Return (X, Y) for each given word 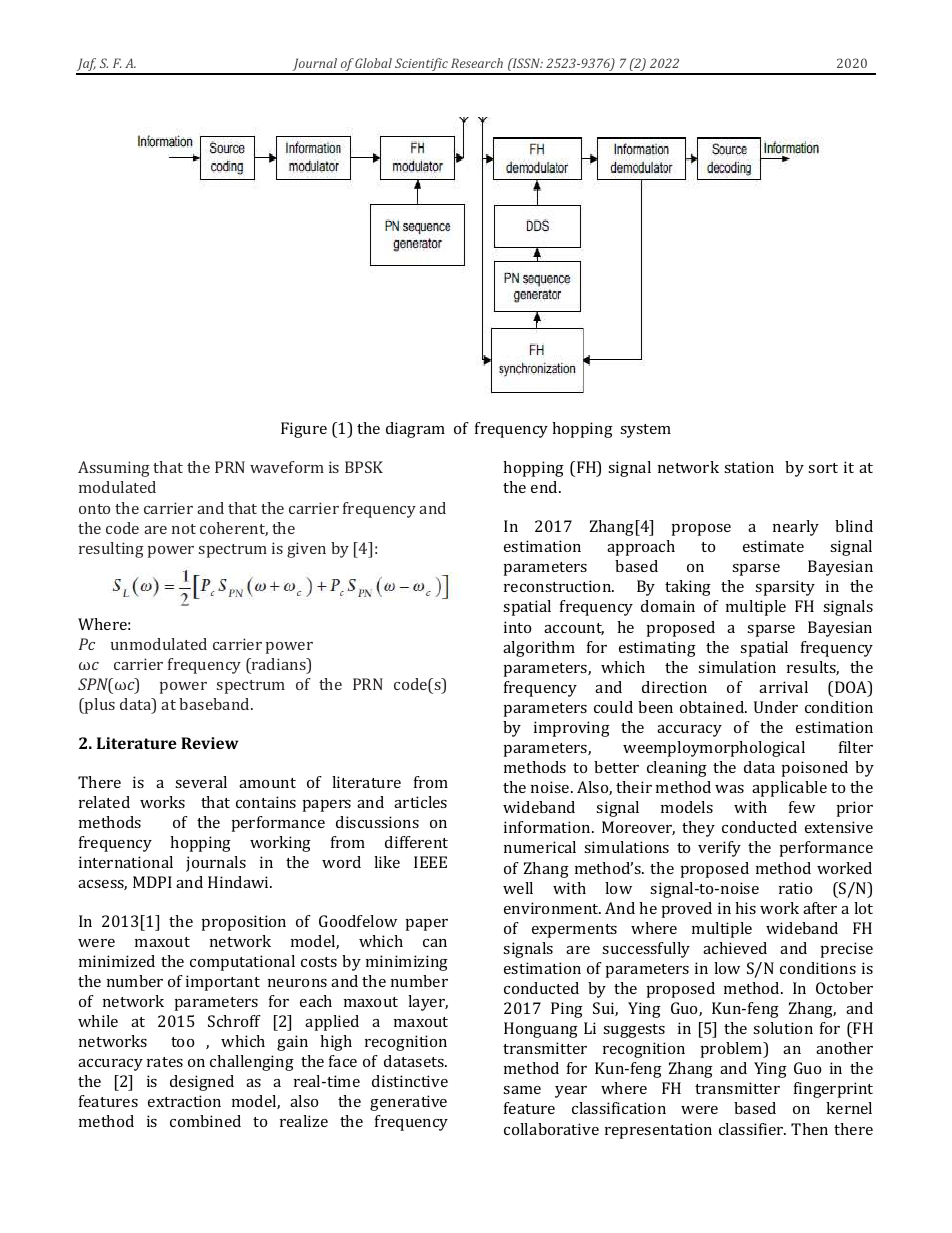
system (645, 431)
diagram (415, 430)
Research (477, 63)
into (517, 627)
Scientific (421, 66)
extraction (184, 1101)
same (522, 1090)
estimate (773, 546)
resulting (111, 550)
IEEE (430, 862)
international (126, 862)
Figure (304, 430)
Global (373, 63)
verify (719, 849)
